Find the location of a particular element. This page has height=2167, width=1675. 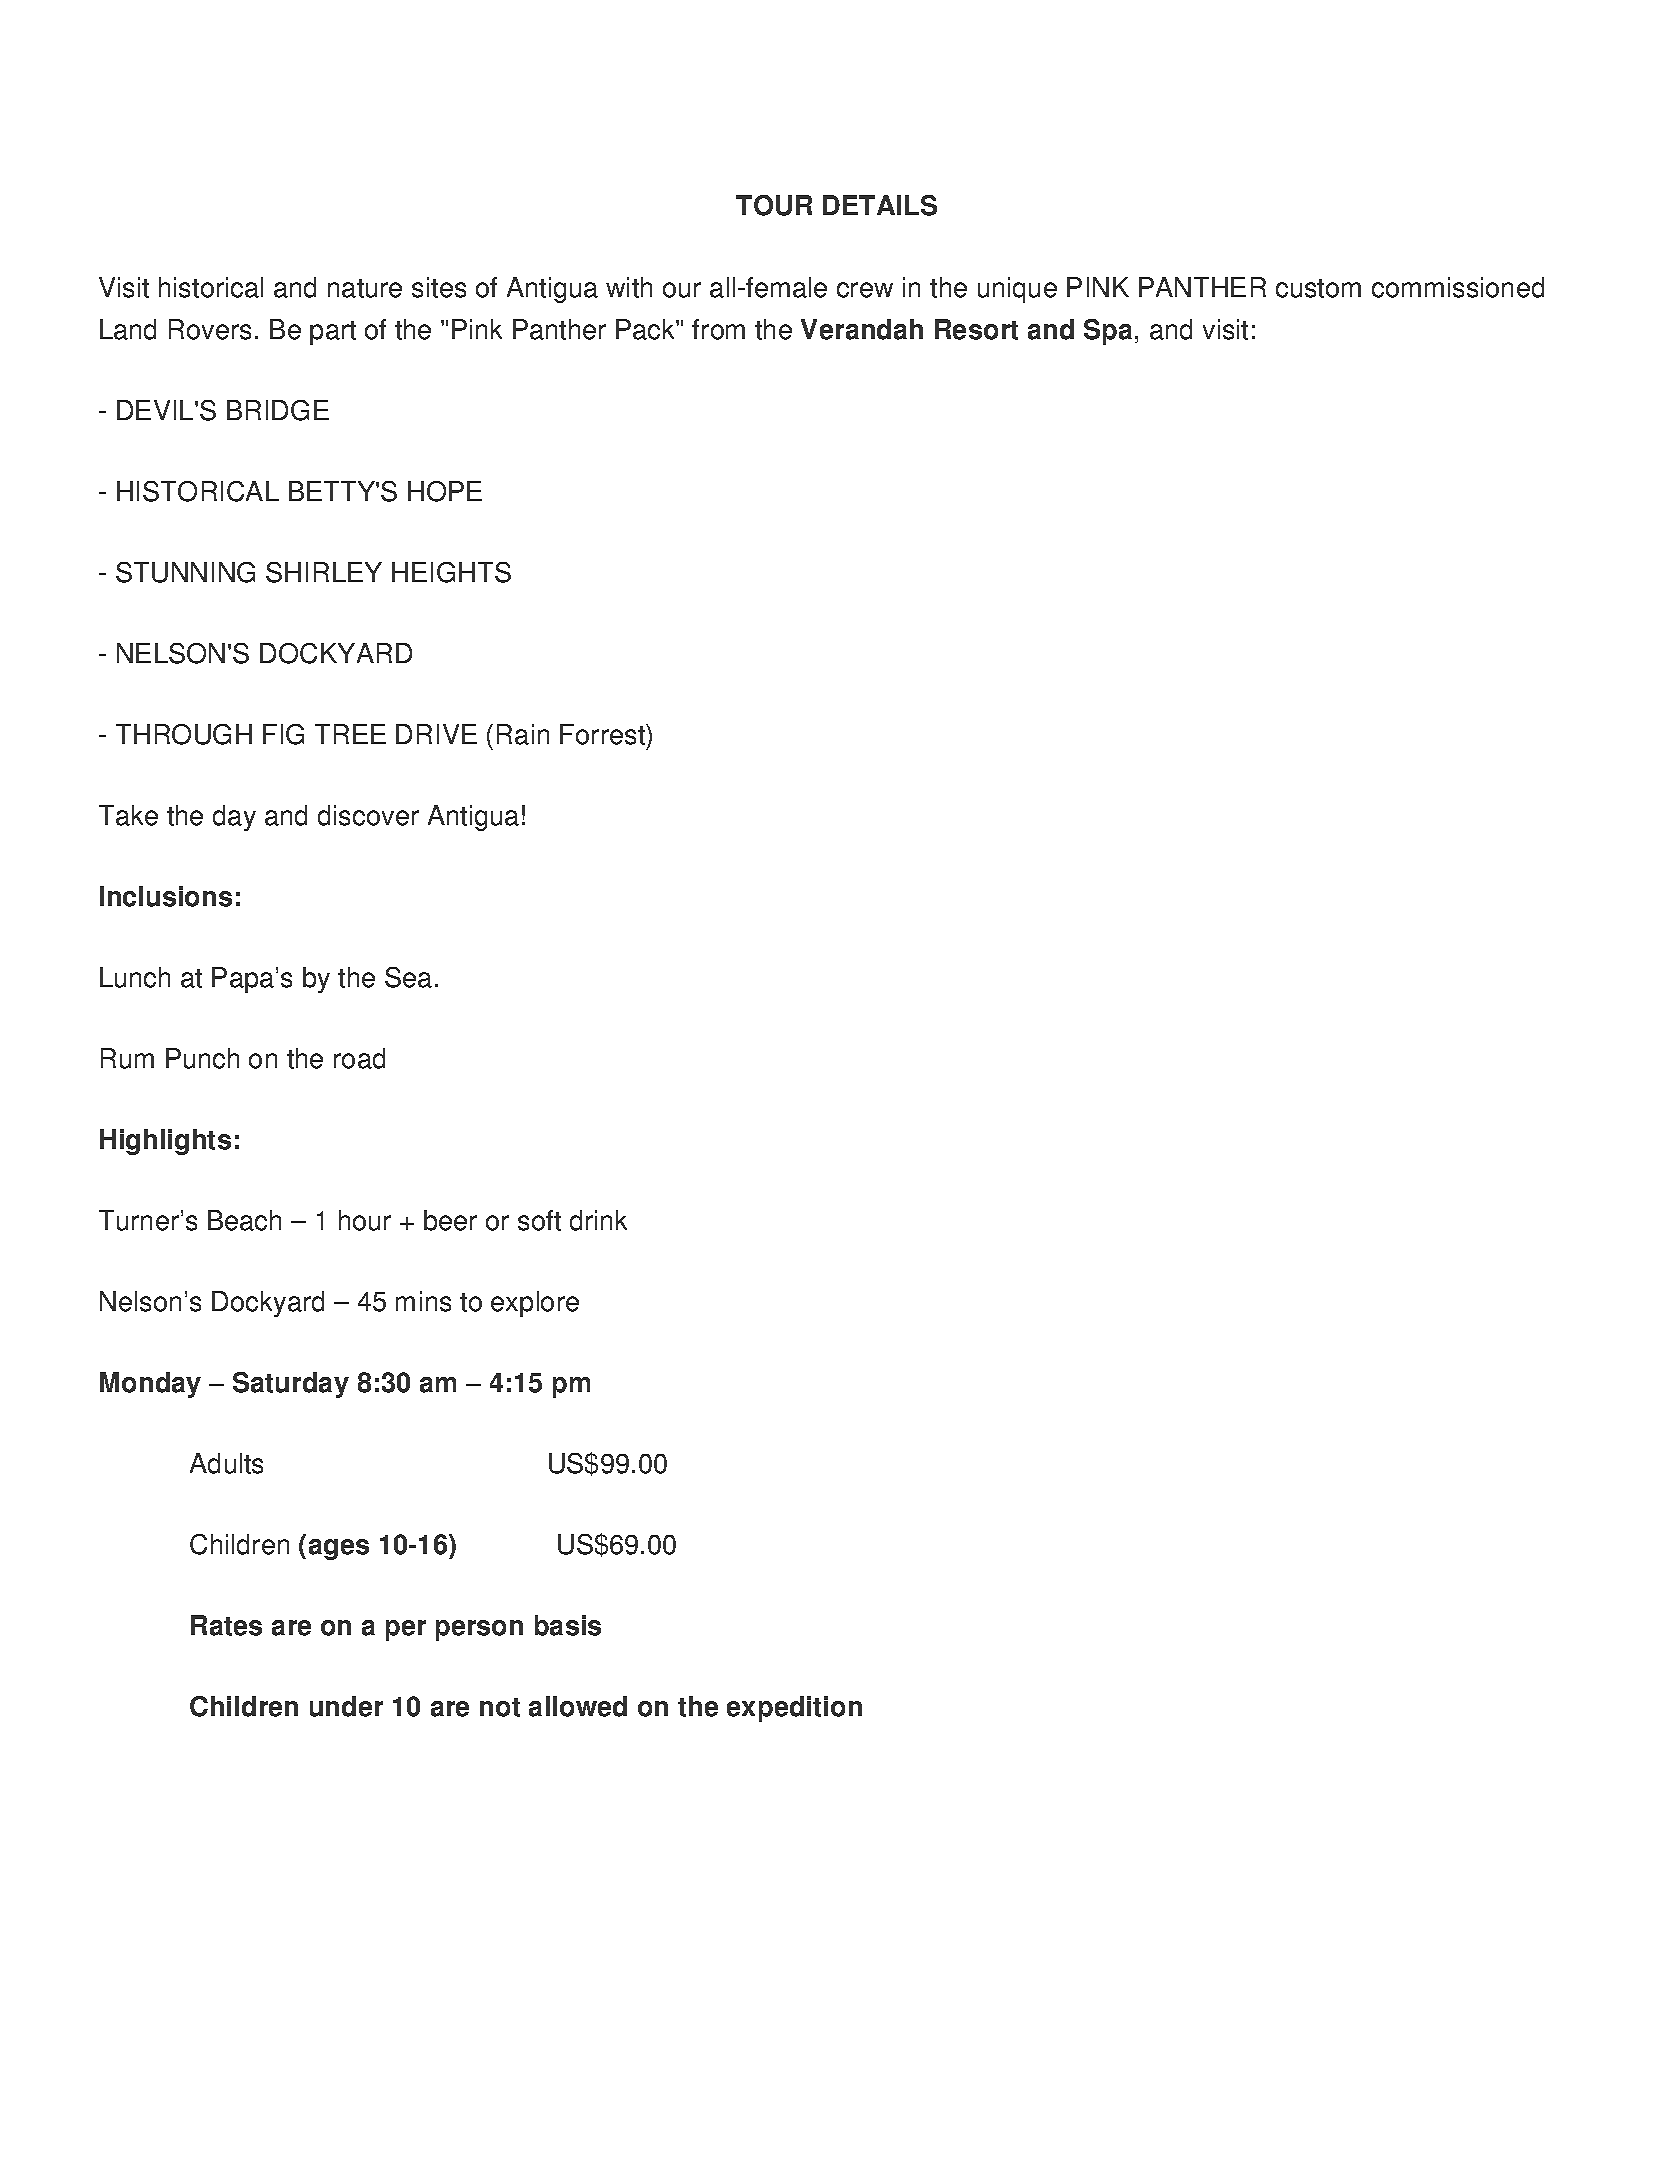

custom is located at coordinates (1318, 288).
